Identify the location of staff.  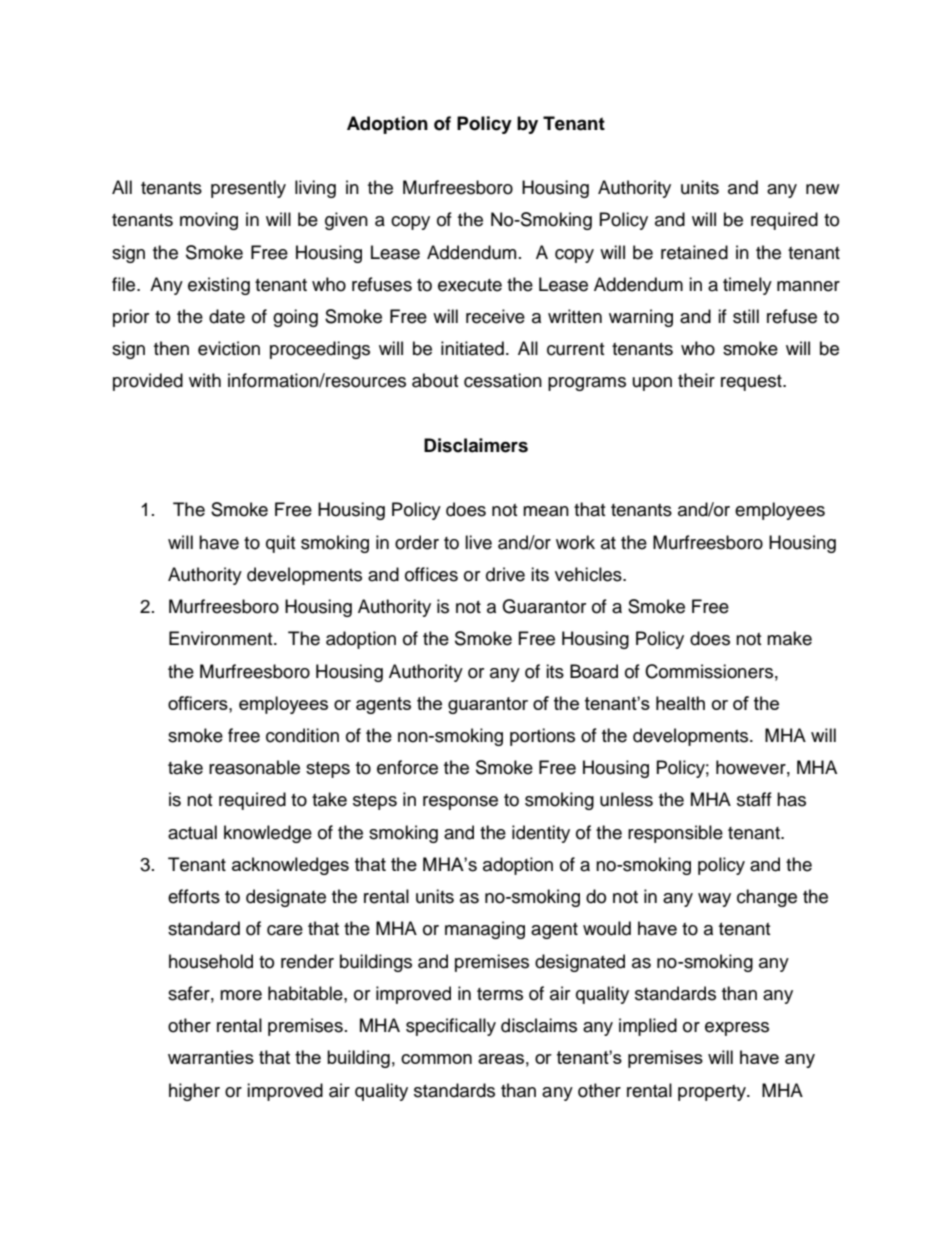
(754, 799).
